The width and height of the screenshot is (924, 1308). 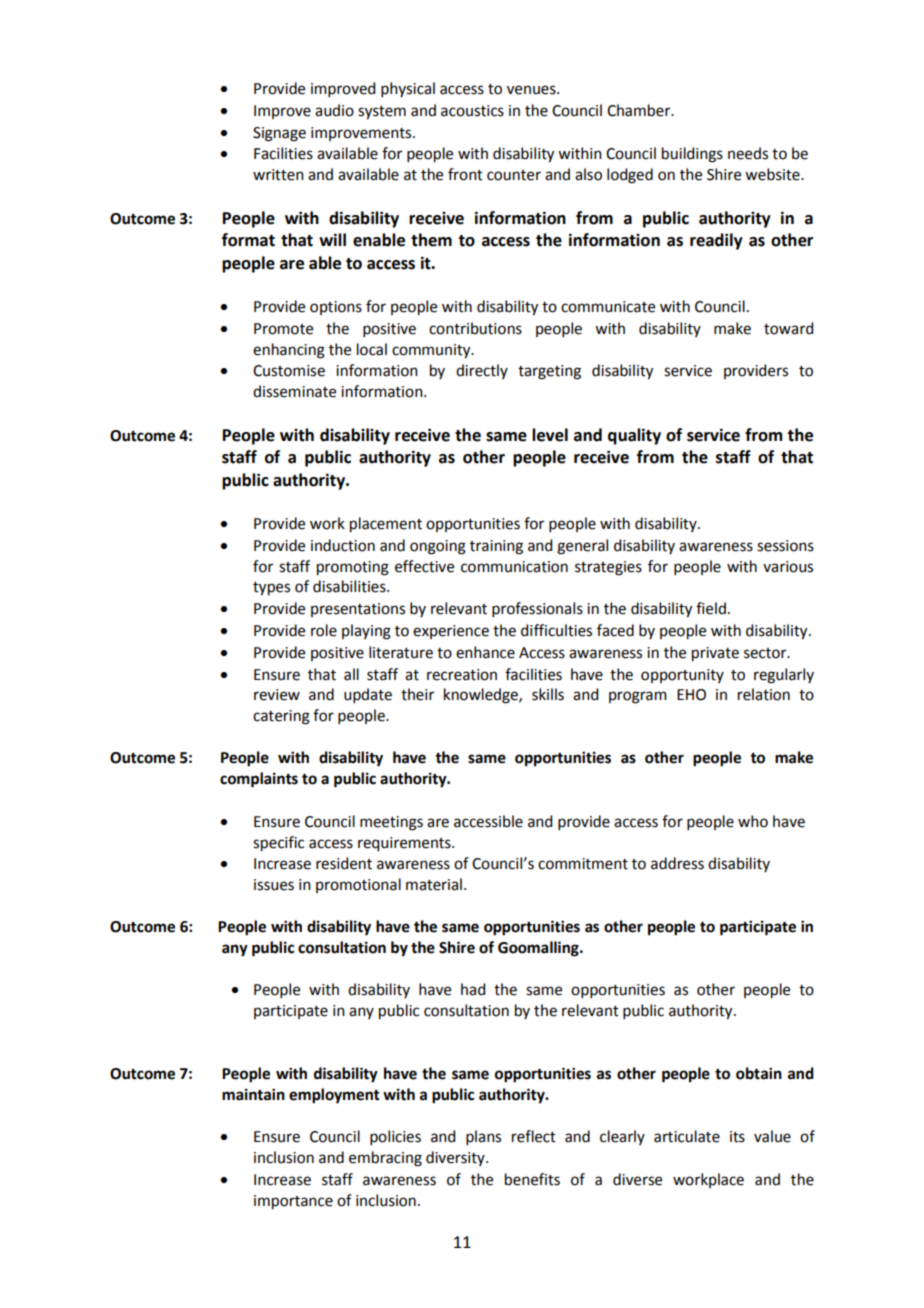 I want to click on acoustics, so click(x=472, y=111).
